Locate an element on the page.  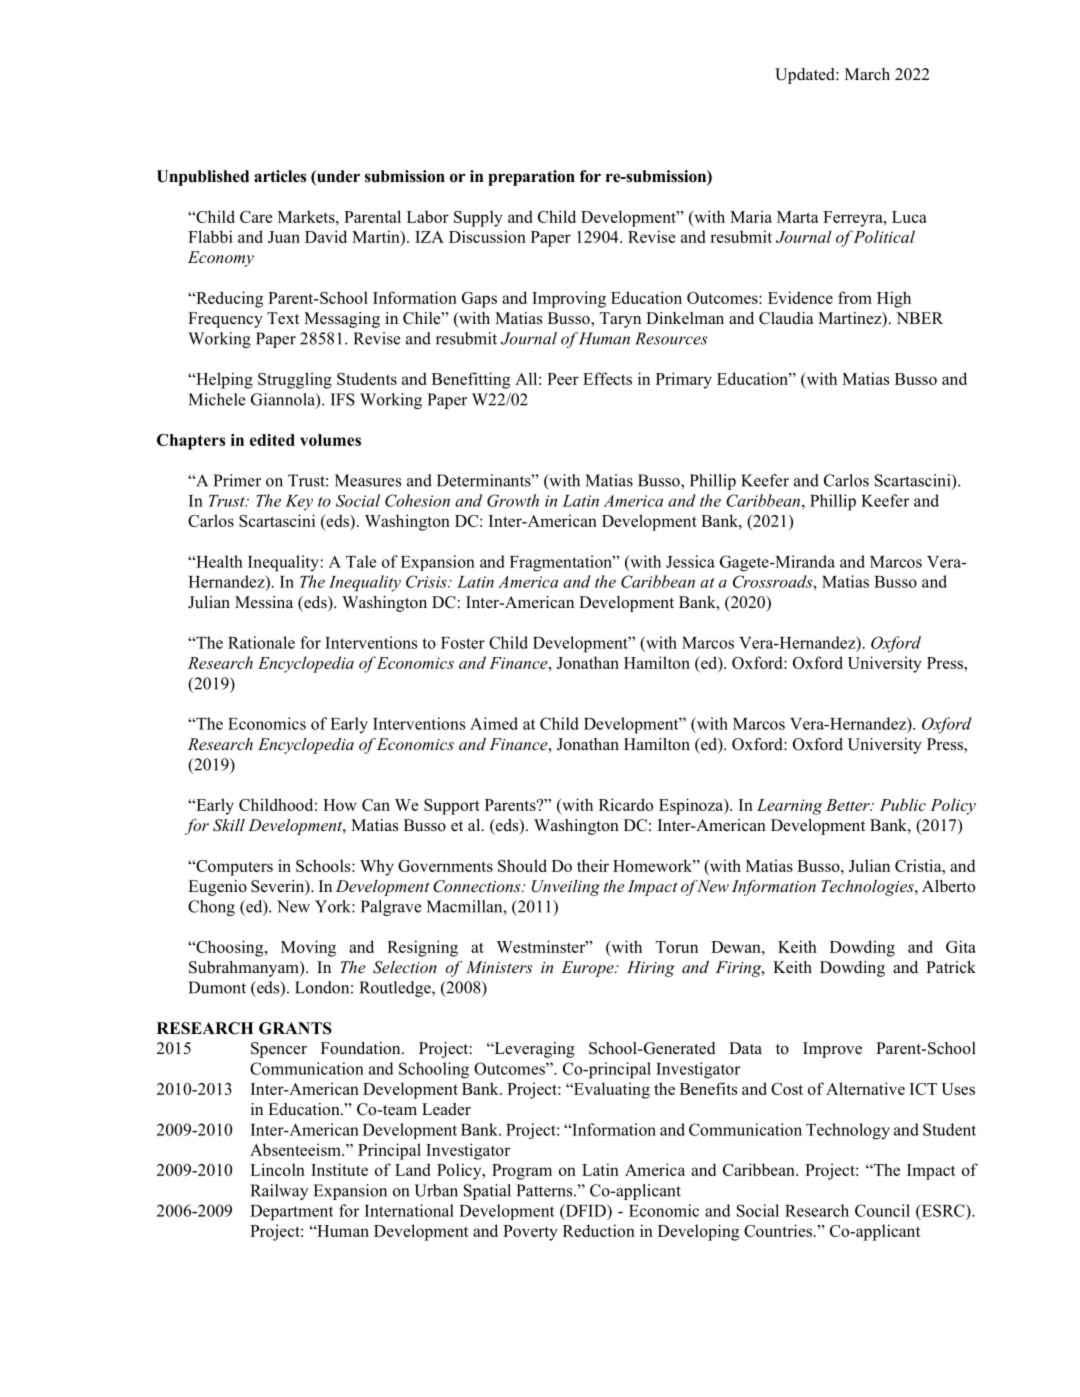
Moving is located at coordinates (308, 948).
